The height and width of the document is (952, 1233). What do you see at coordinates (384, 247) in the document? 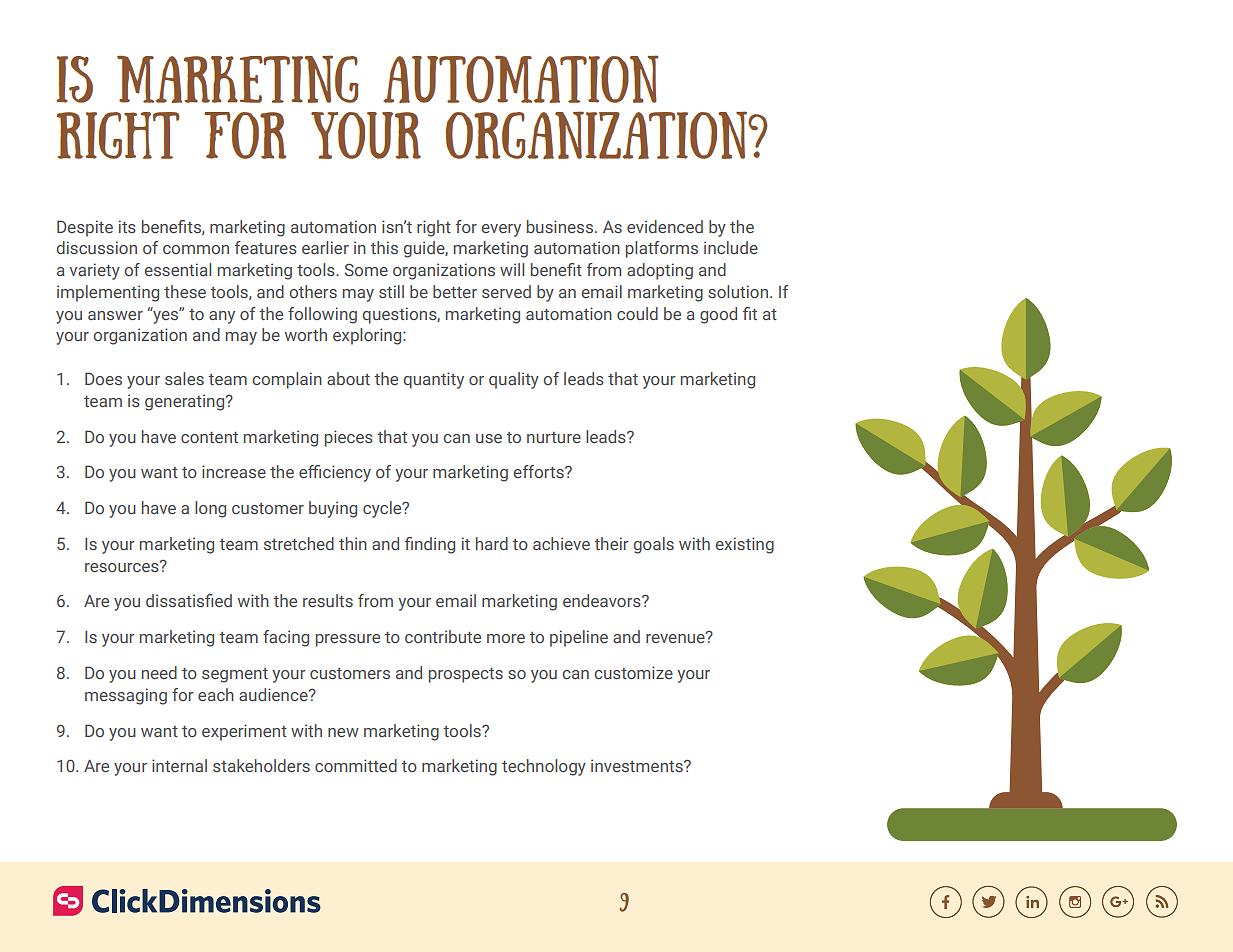
I see `this` at bounding box center [384, 247].
